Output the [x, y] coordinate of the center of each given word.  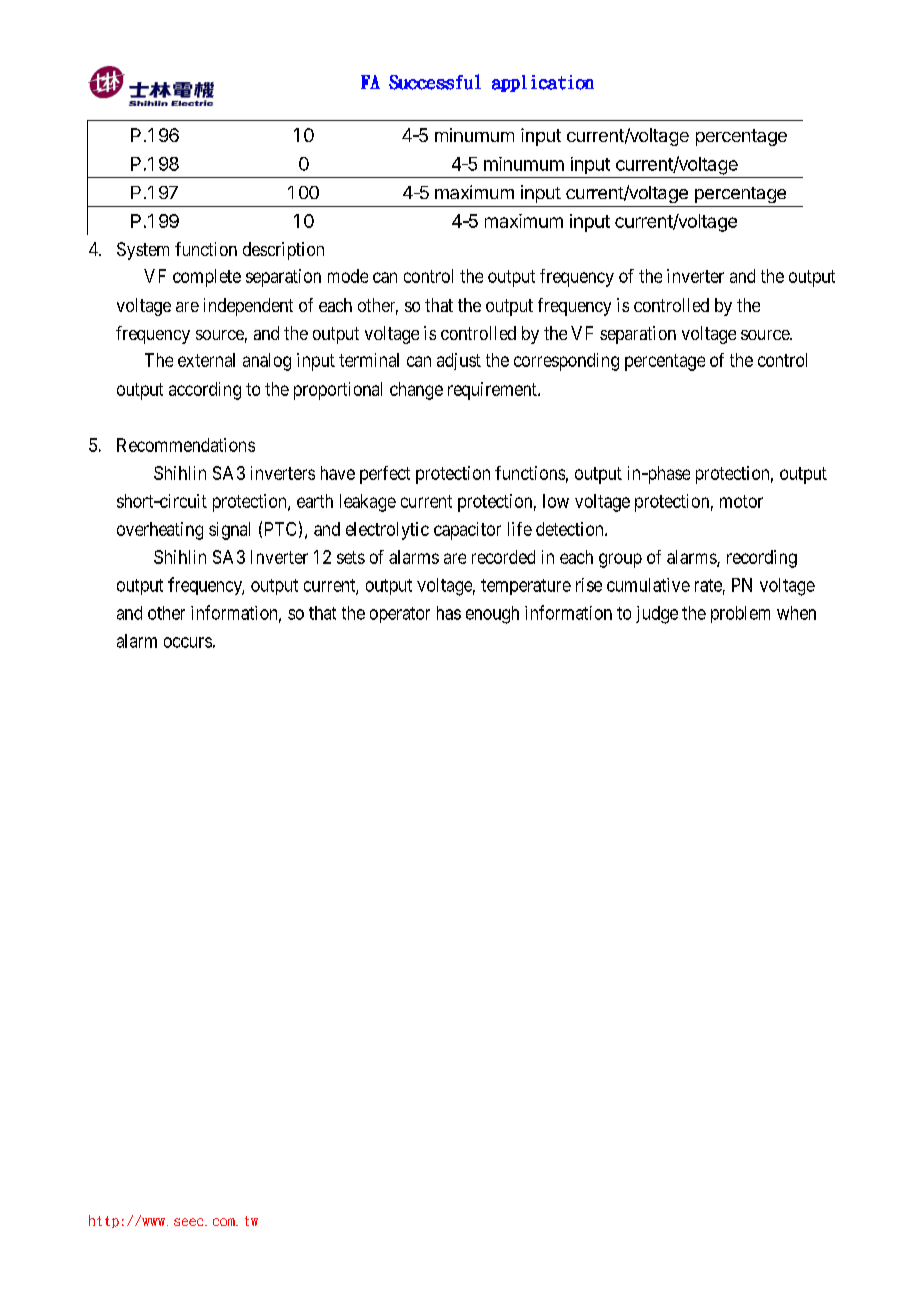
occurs [188, 642]
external [206, 360]
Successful [435, 82]
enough [492, 615]
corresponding [566, 362]
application [543, 83]
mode [348, 276]
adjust [459, 361]
